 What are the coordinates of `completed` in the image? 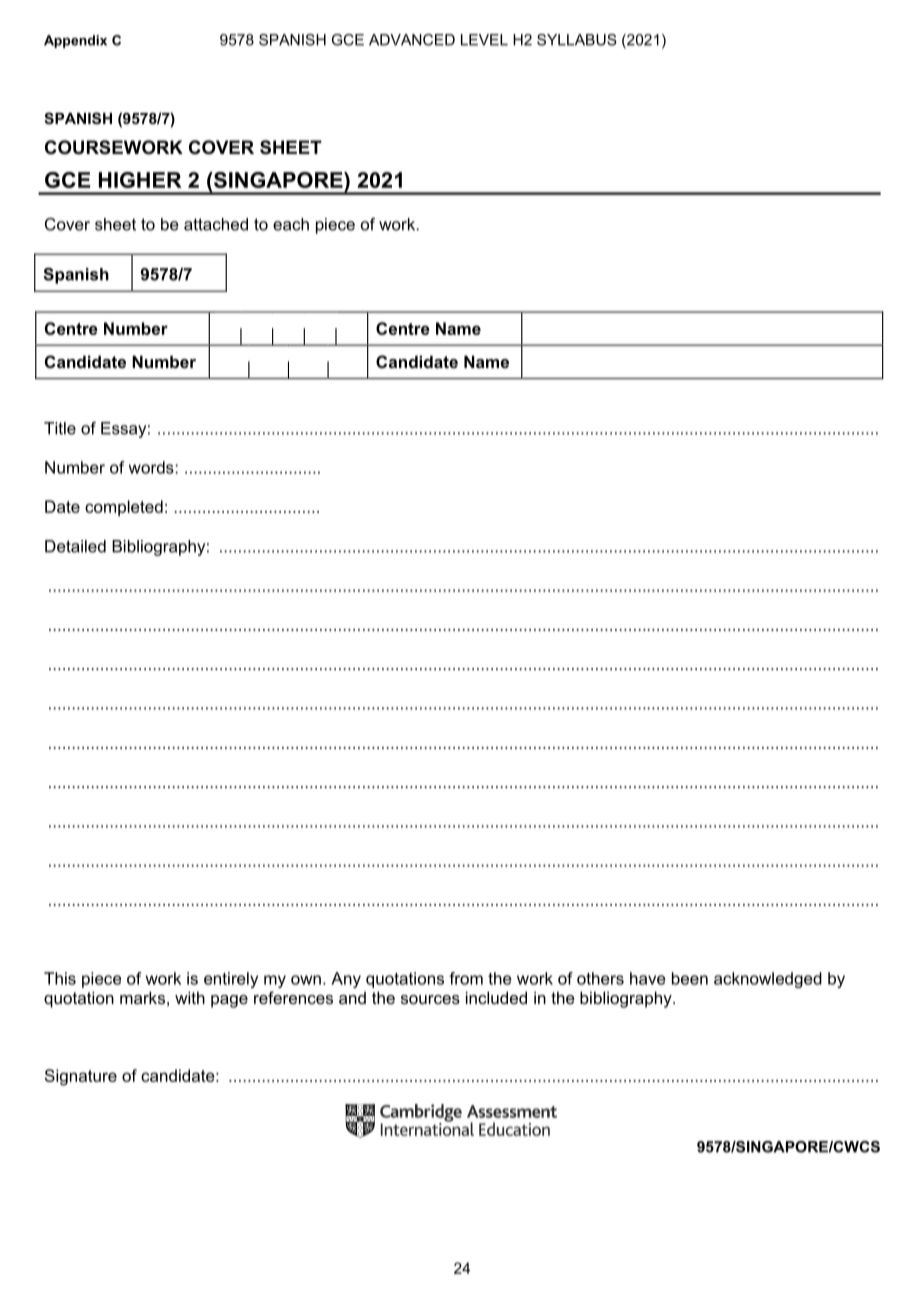 It's located at (124, 508).
